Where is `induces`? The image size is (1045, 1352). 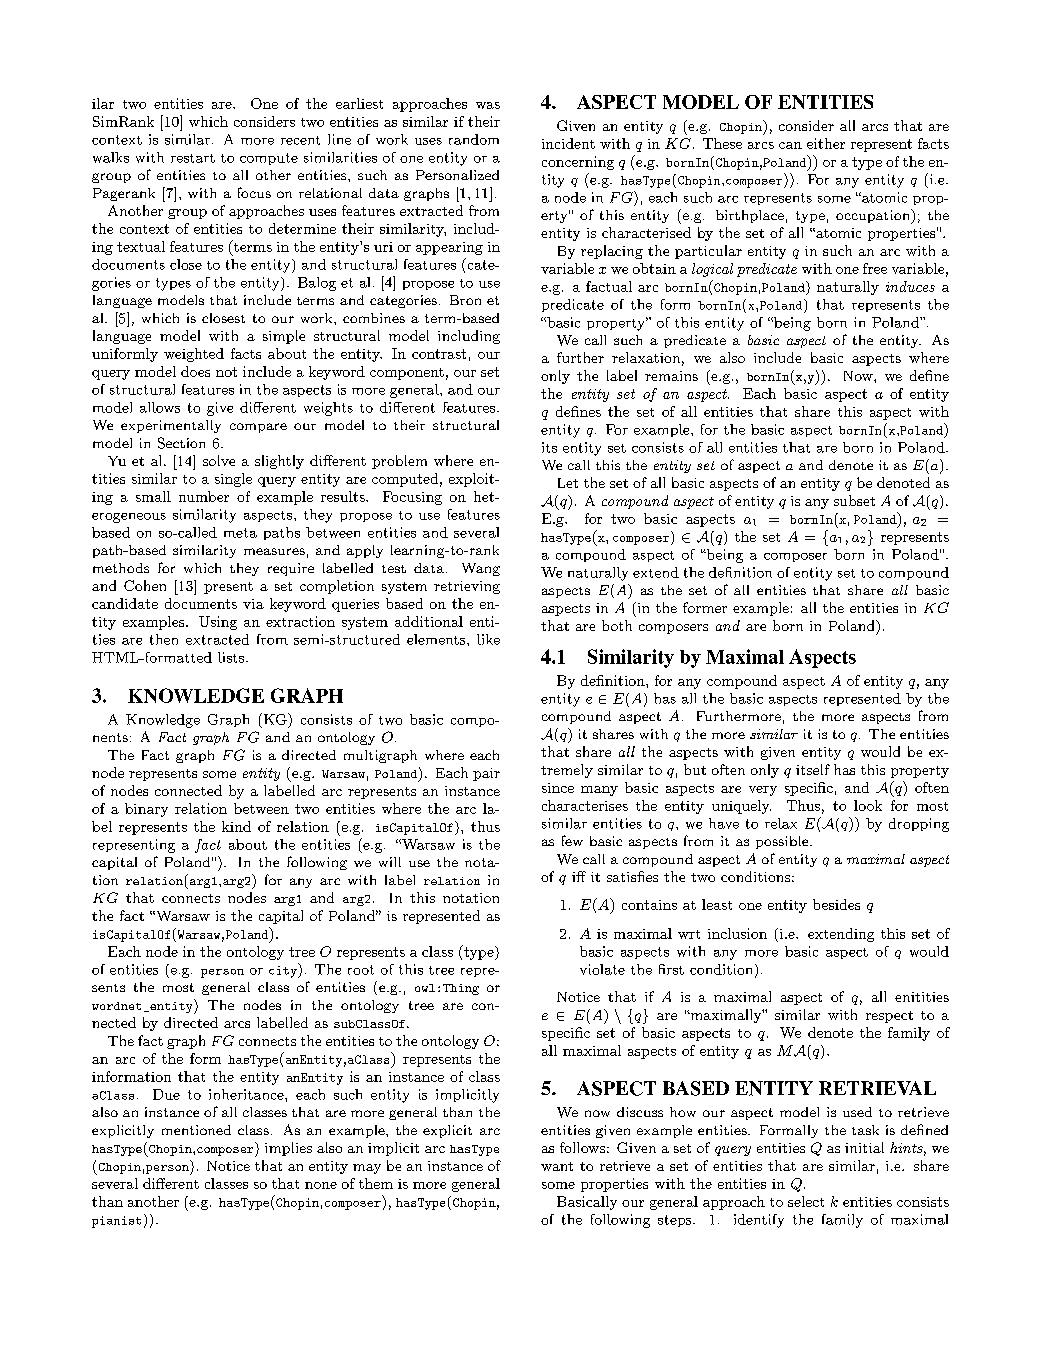
induces is located at coordinates (910, 286).
